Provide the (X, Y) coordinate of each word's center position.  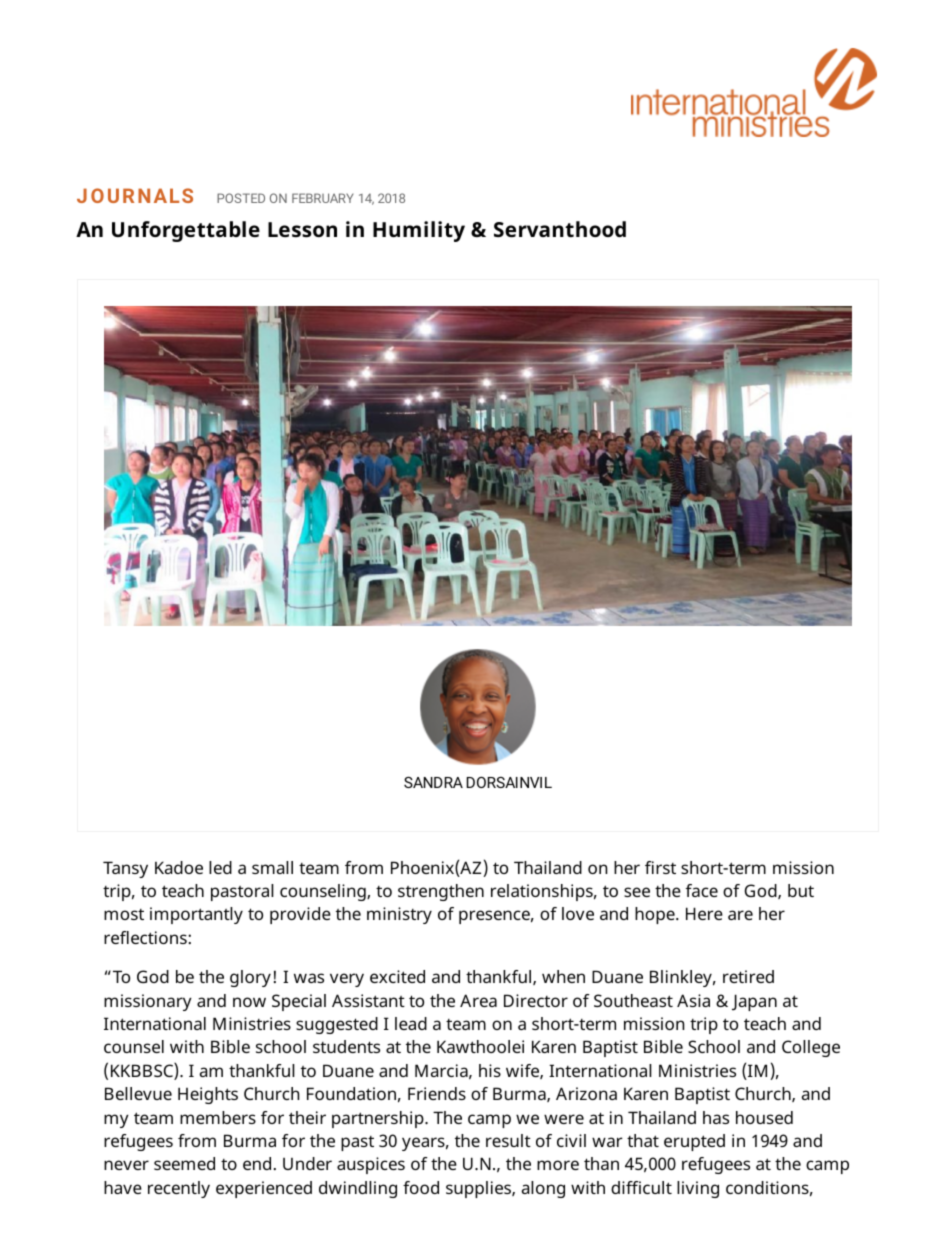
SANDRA (433, 782)
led (220, 867)
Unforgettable (186, 231)
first (660, 867)
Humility (419, 231)
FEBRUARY (322, 198)
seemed (184, 1163)
